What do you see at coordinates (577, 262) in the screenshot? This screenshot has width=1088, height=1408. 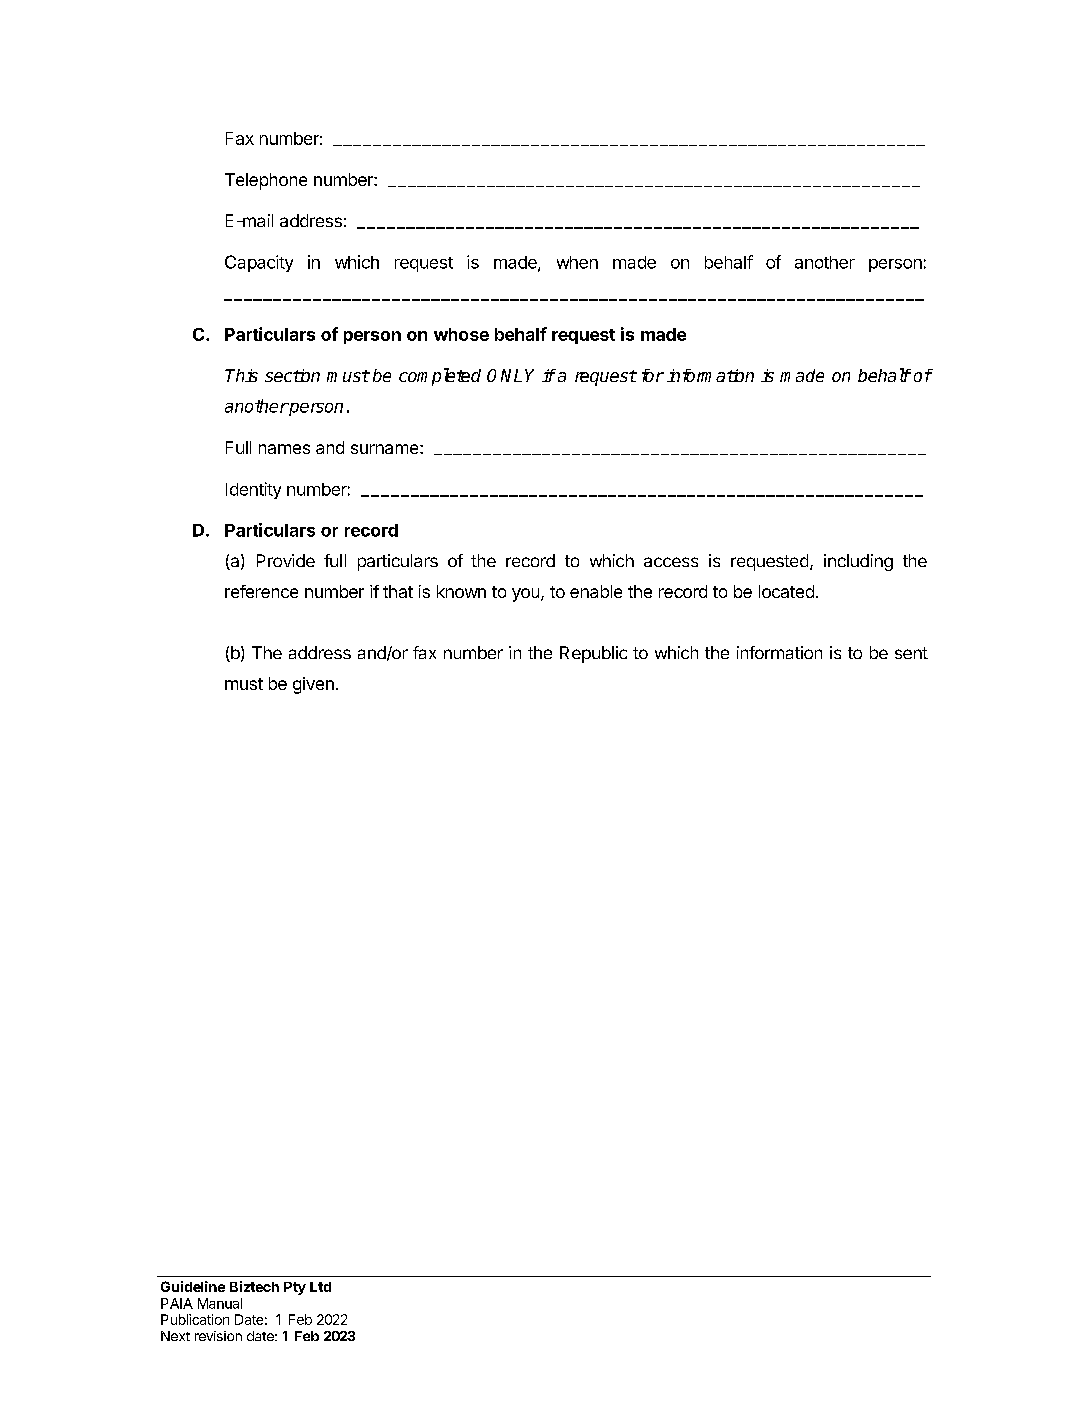 I see `when` at bounding box center [577, 262].
